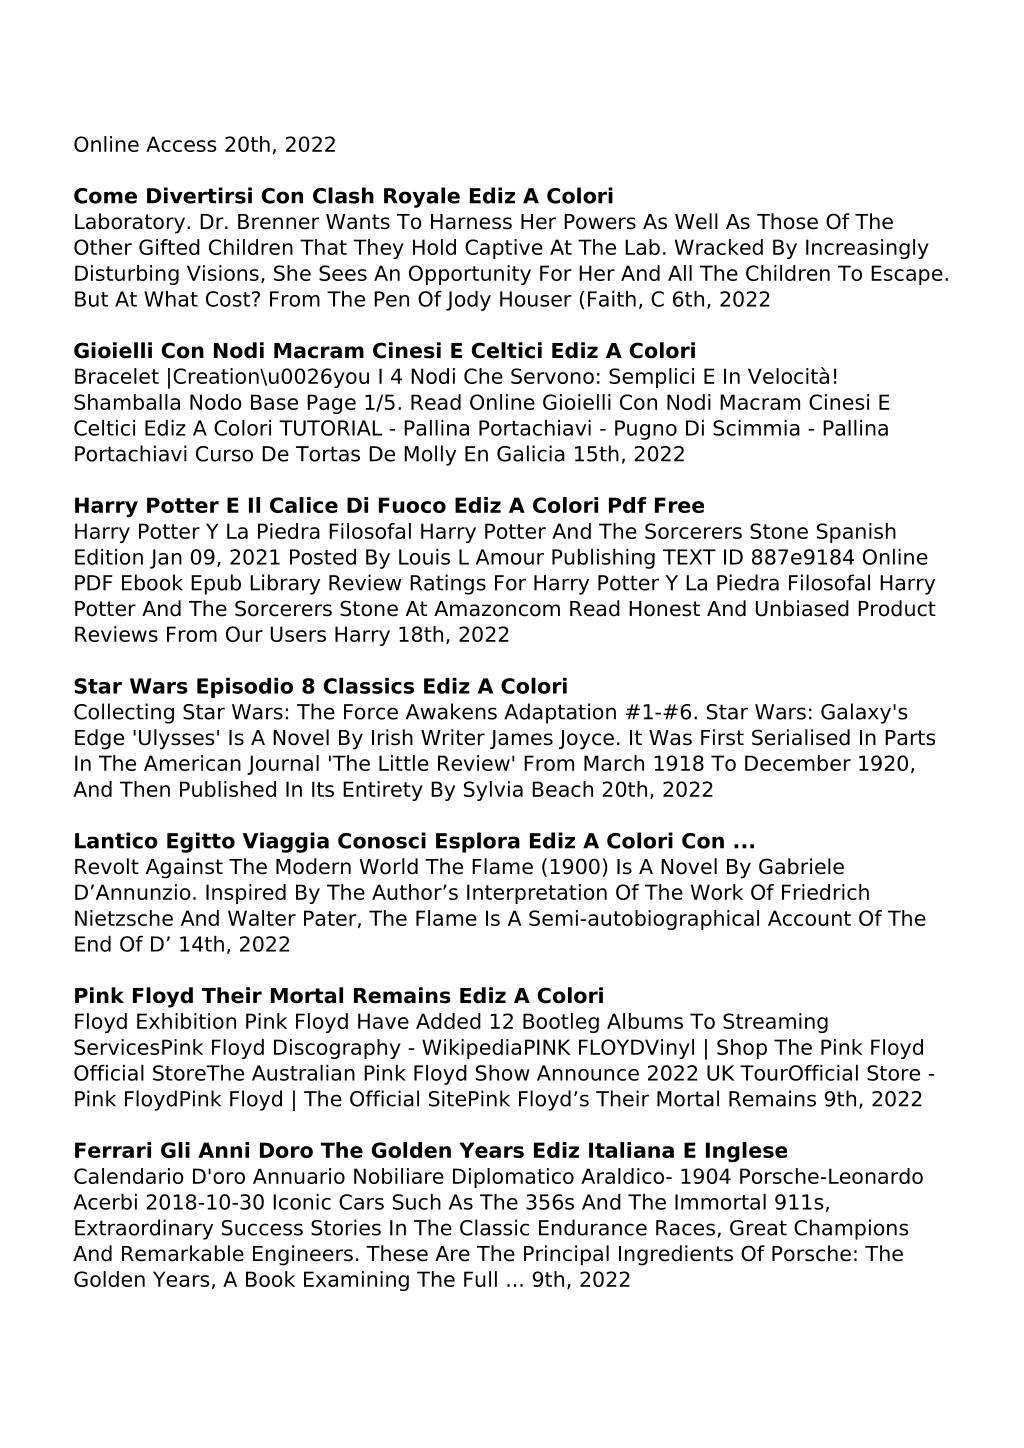 The height and width of the screenshot is (1448, 1024). What do you see at coordinates (181, 144) in the screenshot?
I see `Access` at bounding box center [181, 144].
